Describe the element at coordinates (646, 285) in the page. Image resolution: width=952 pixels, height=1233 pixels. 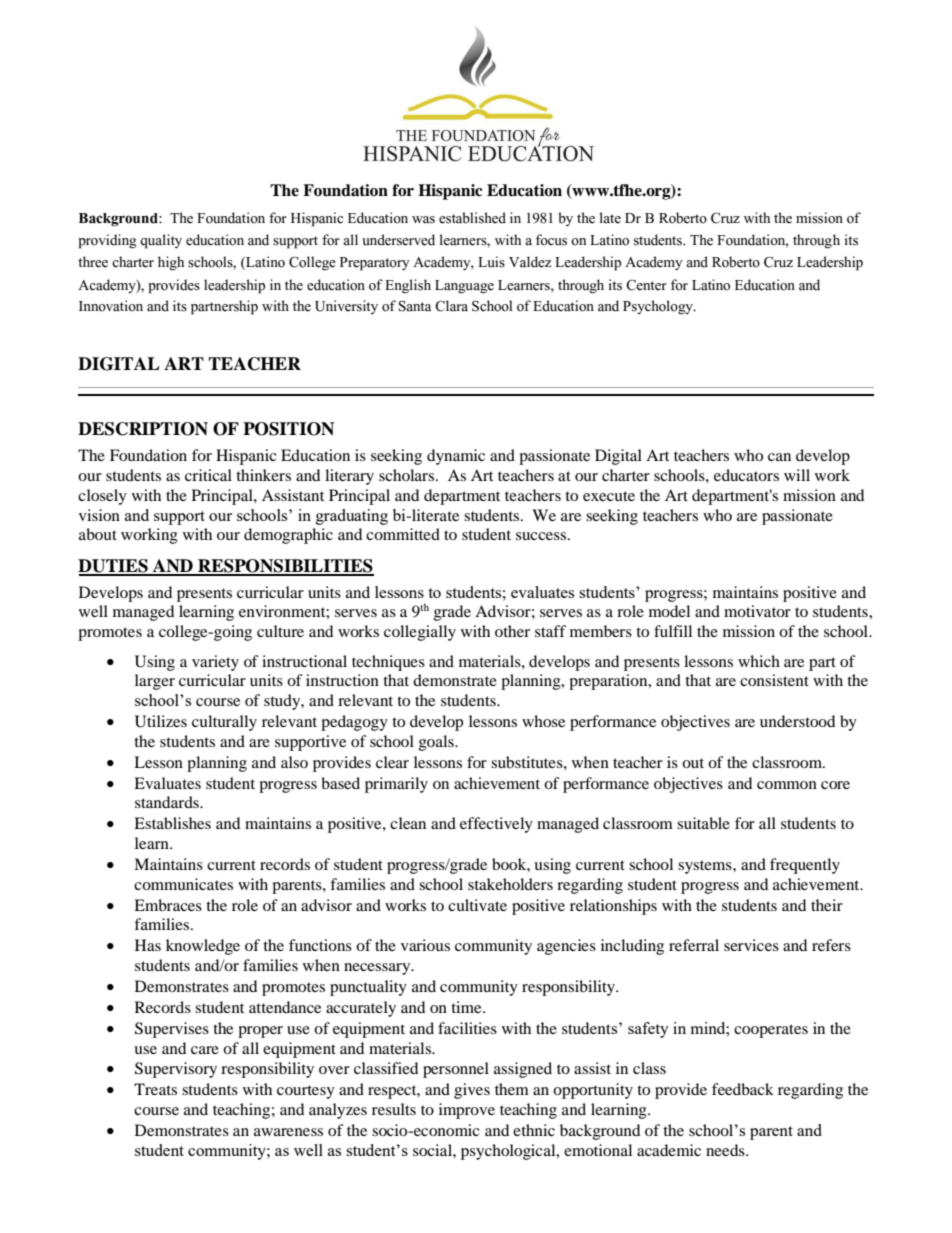
I see `Center` at that location.
